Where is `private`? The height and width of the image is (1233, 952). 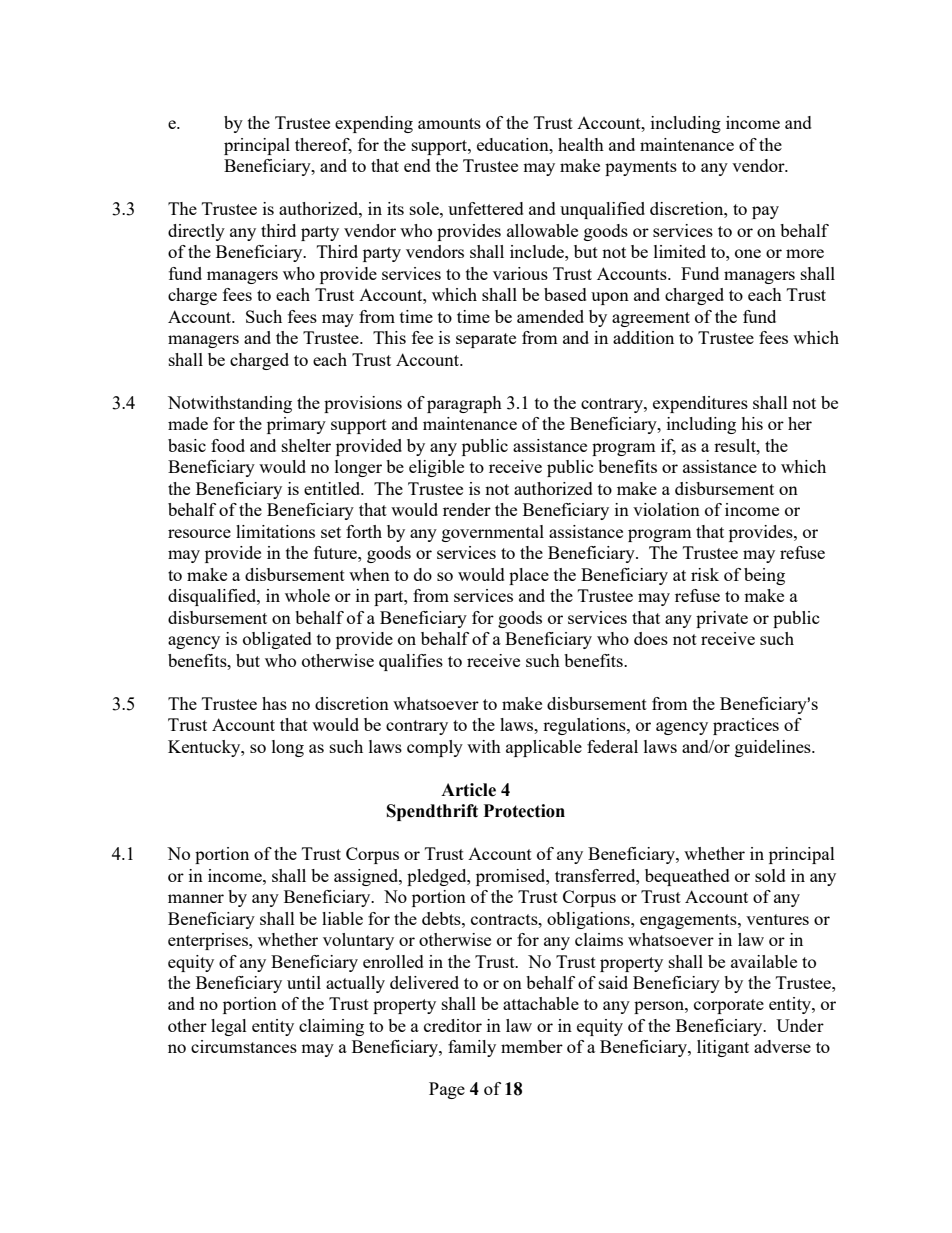
private is located at coordinates (722, 619).
